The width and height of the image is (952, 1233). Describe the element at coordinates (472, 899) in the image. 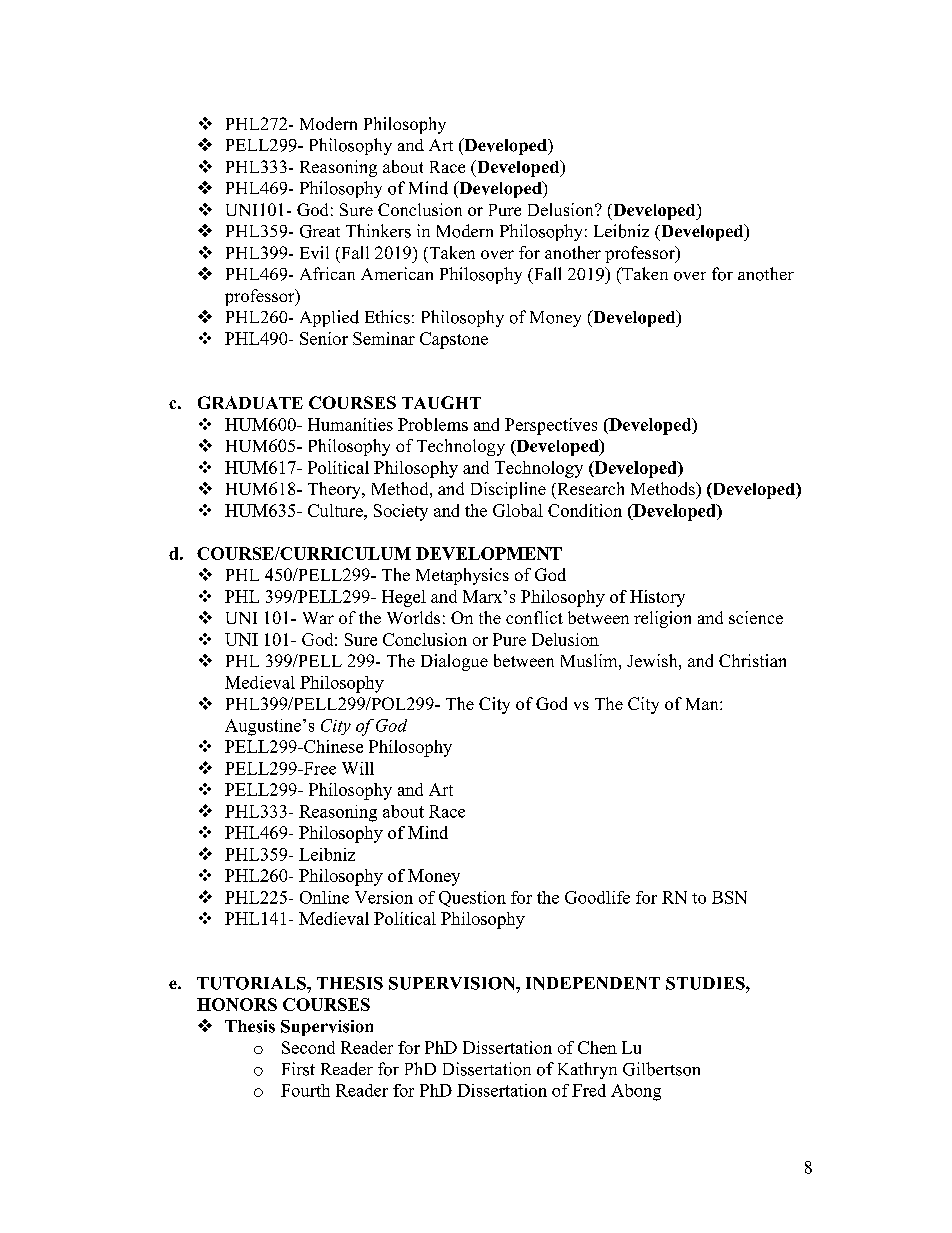

I see `Question` at that location.
